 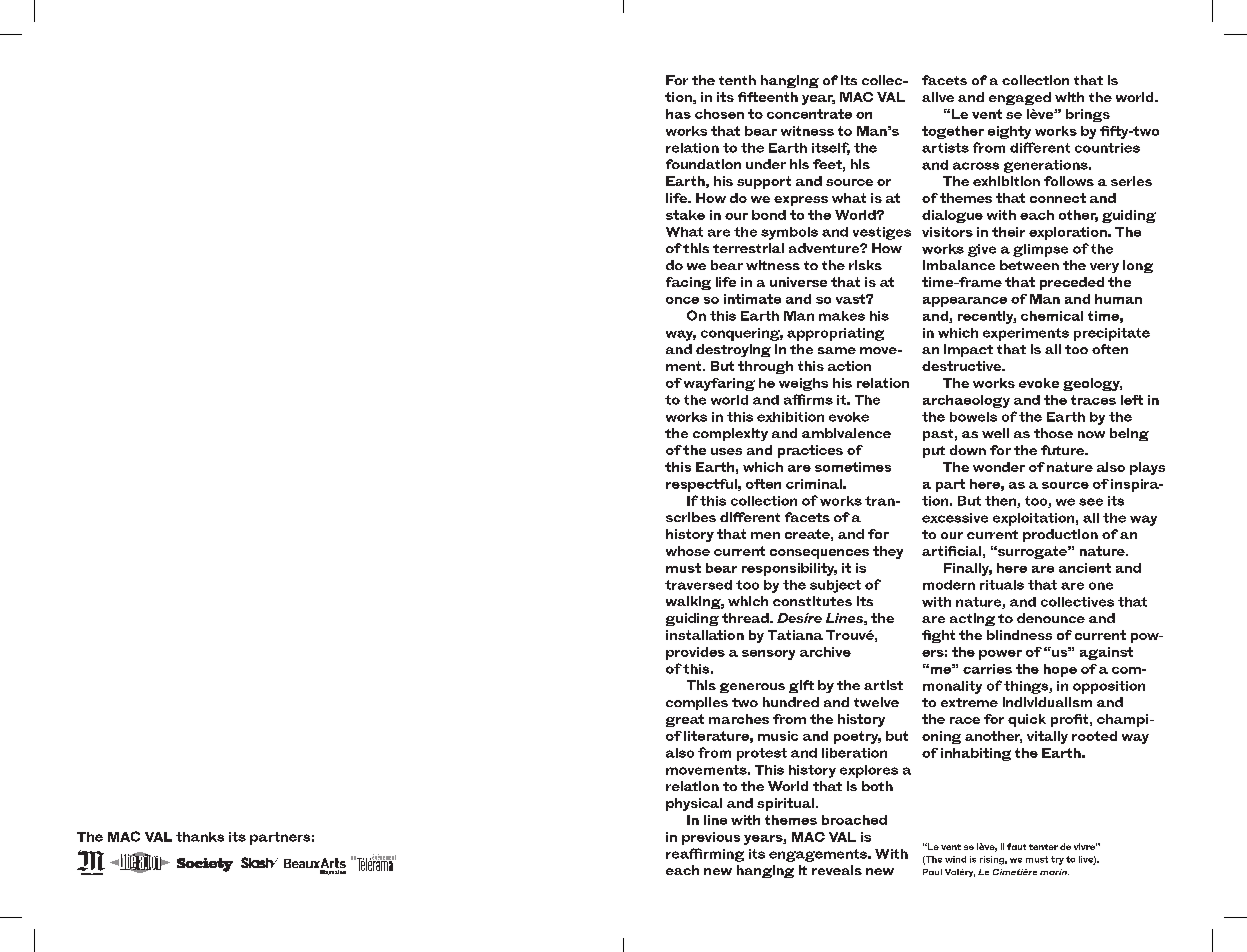 I want to click on chosen, so click(x=719, y=114).
